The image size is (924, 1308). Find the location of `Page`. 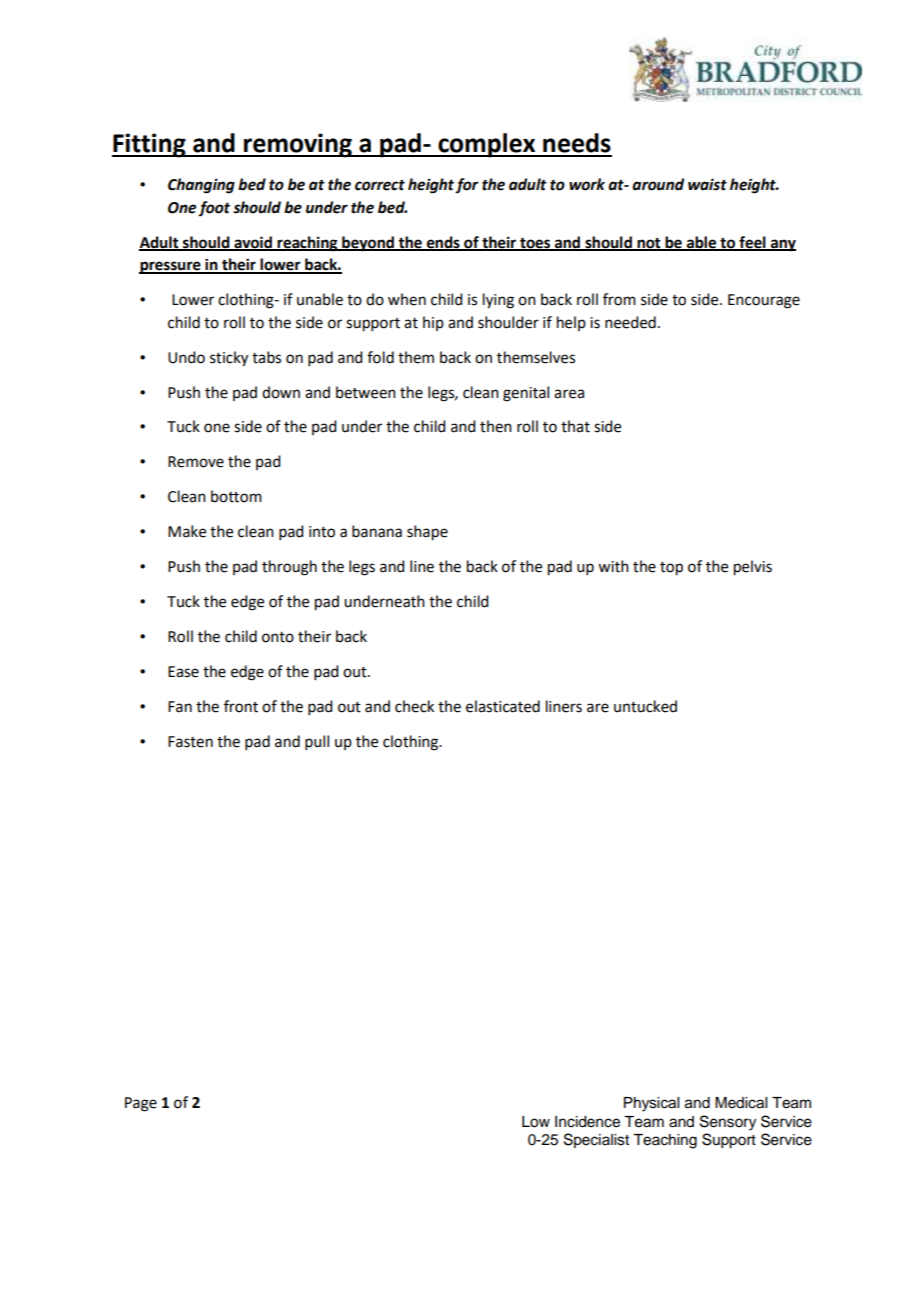

Page is located at coordinates (141, 1104).
